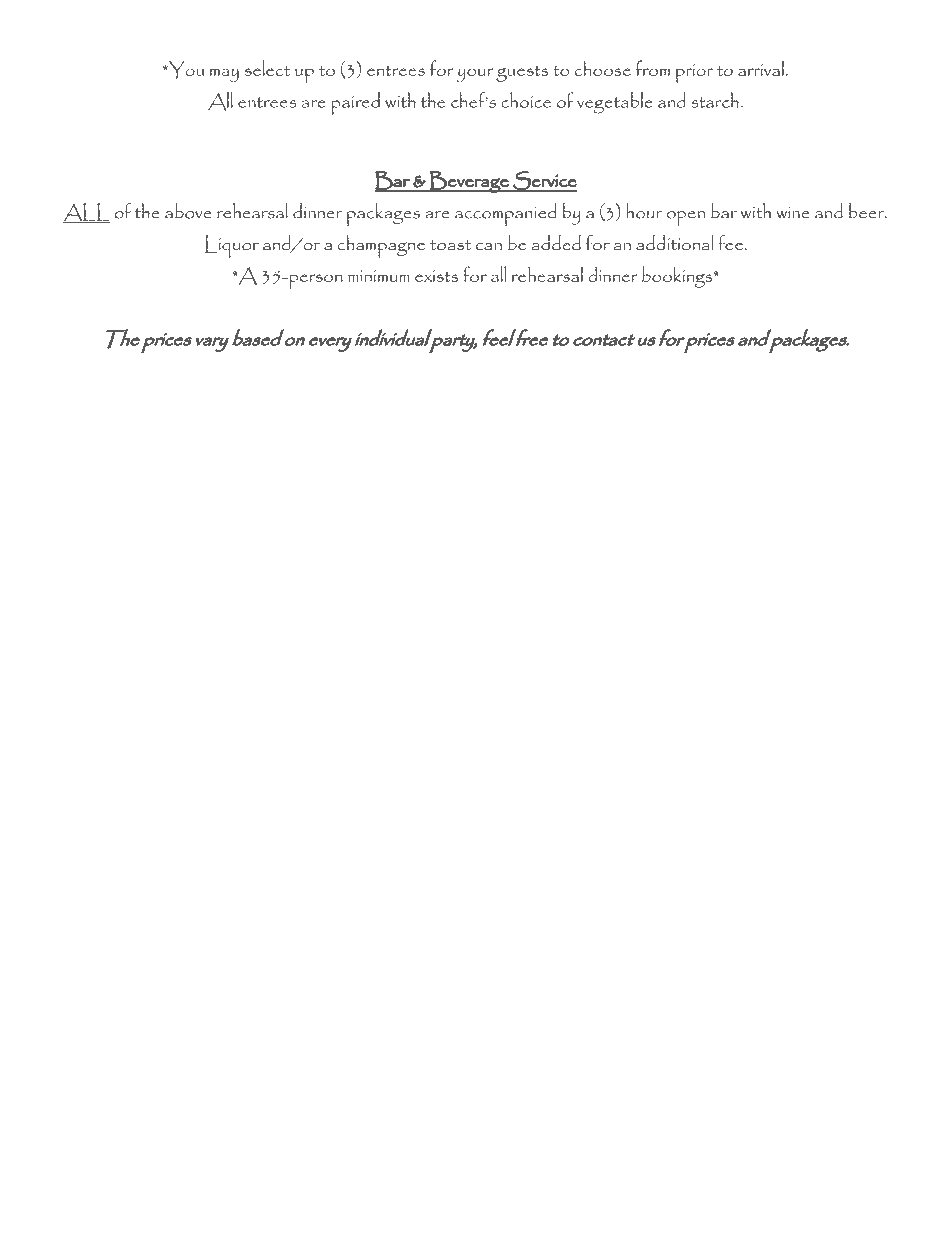 This document has width=952, height=1233. Describe the element at coordinates (378, 276) in the document. I see `minimum` at that location.
